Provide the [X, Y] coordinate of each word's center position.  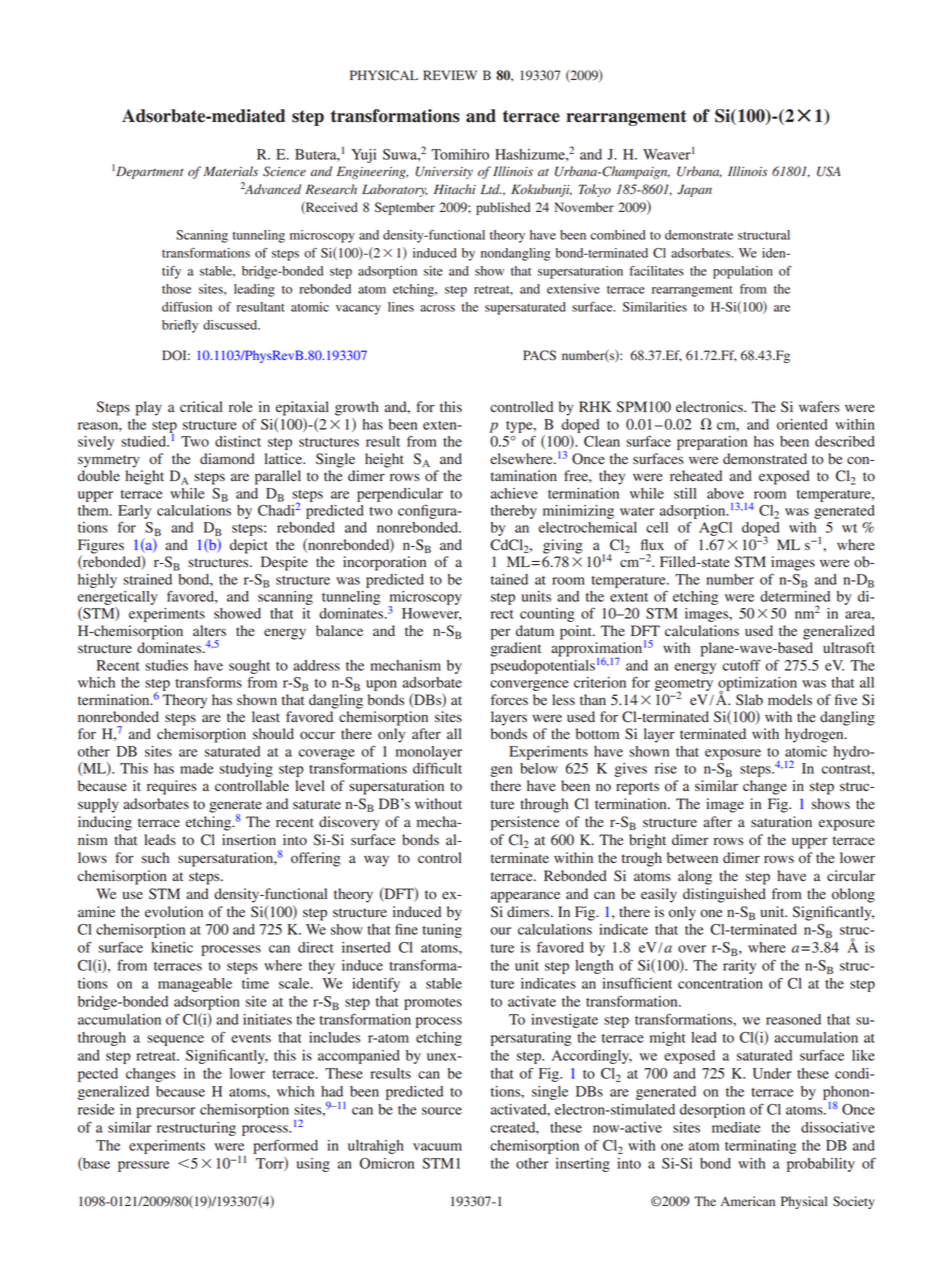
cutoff [742, 665]
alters [209, 630]
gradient [516, 649]
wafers [819, 406]
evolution [174, 912]
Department [150, 172]
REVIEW [450, 75]
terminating [760, 1147]
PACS [539, 355]
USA [829, 171]
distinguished [724, 895]
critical [201, 406]
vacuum [437, 1147]
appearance [525, 897]
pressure [144, 1166]
